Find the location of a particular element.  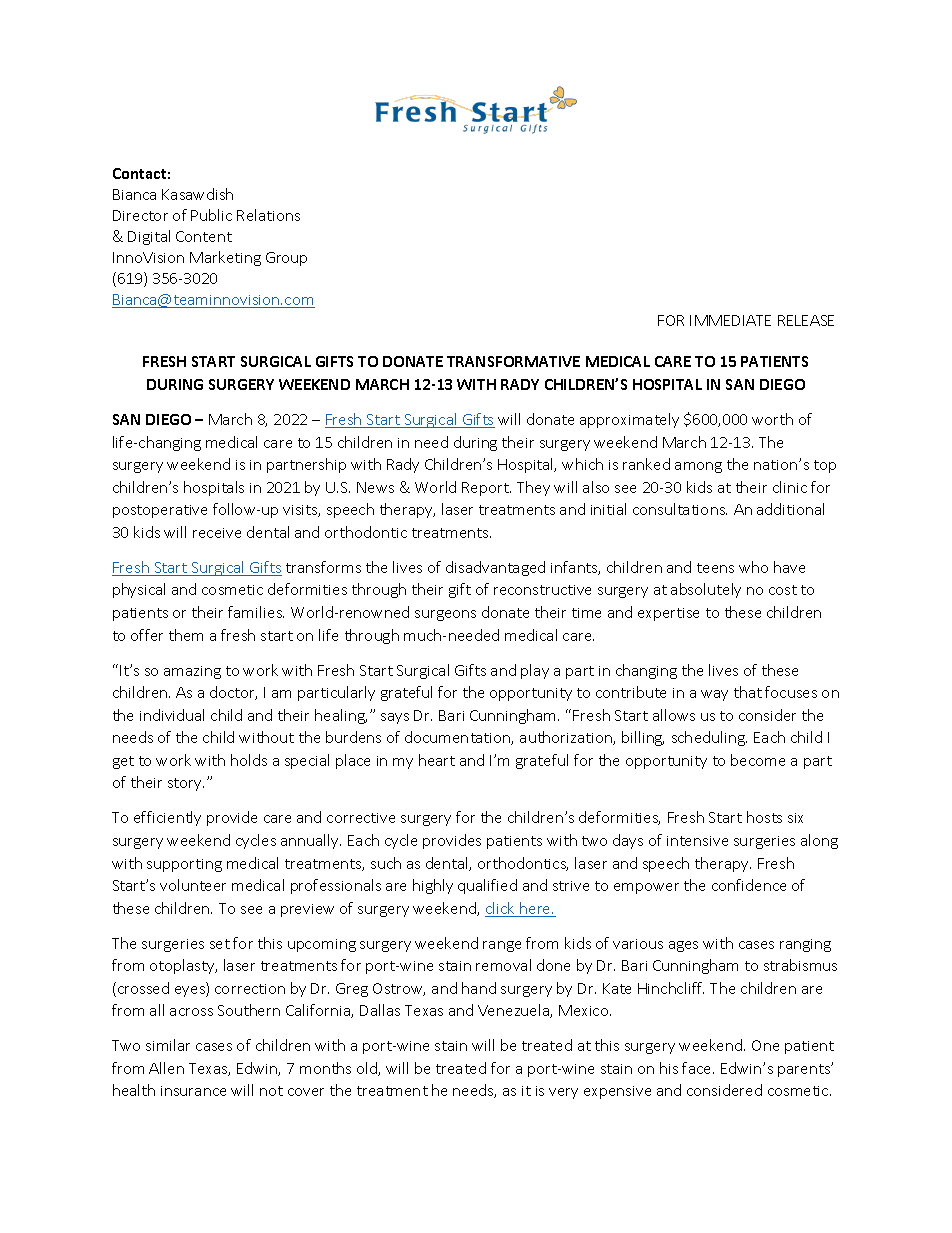

face is located at coordinates (698, 1068).
